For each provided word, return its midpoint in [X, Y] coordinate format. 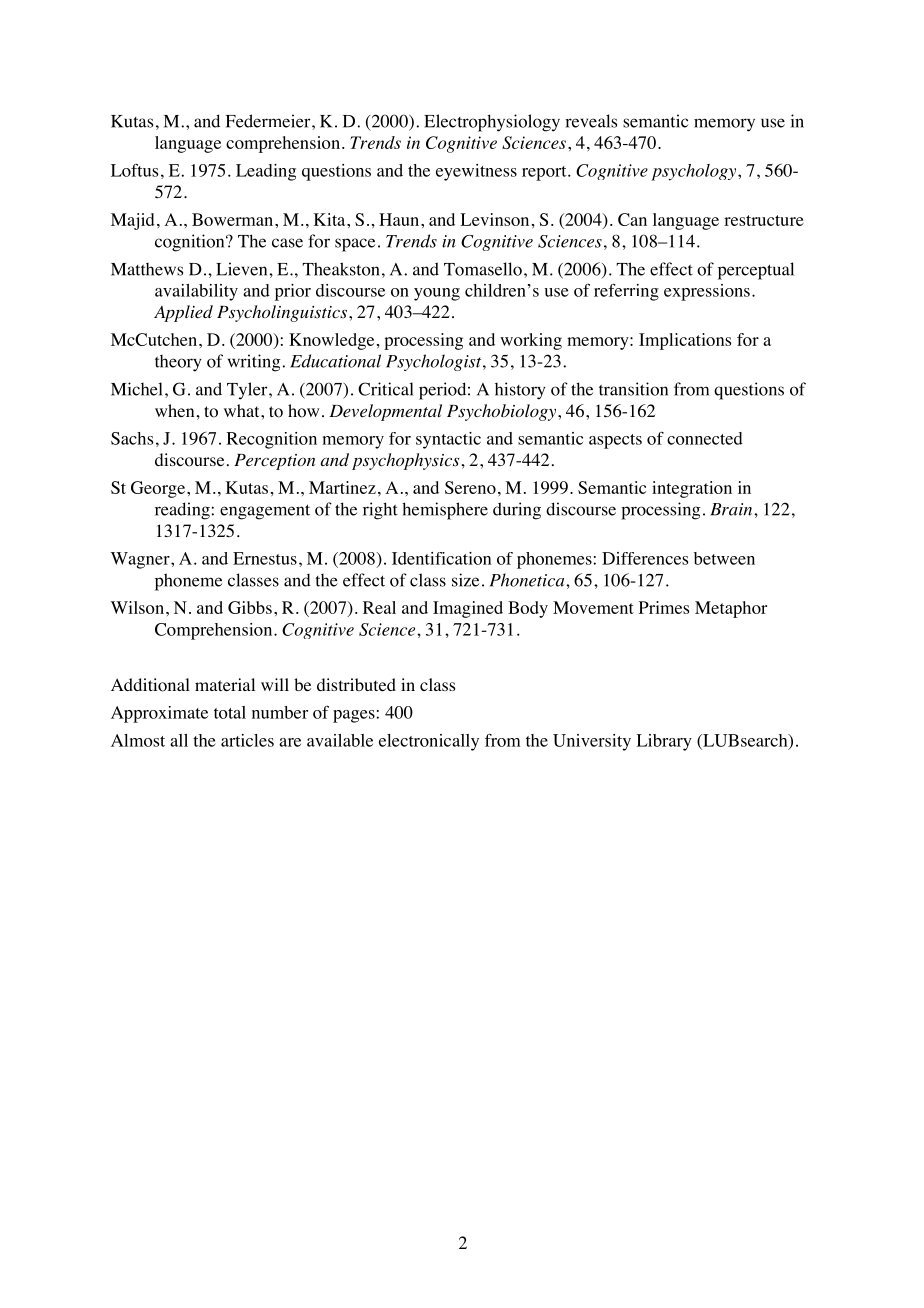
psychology [695, 172]
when [174, 410]
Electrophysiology [492, 123]
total [230, 712]
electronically [429, 742]
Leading [266, 172]
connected [705, 438]
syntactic [448, 440]
